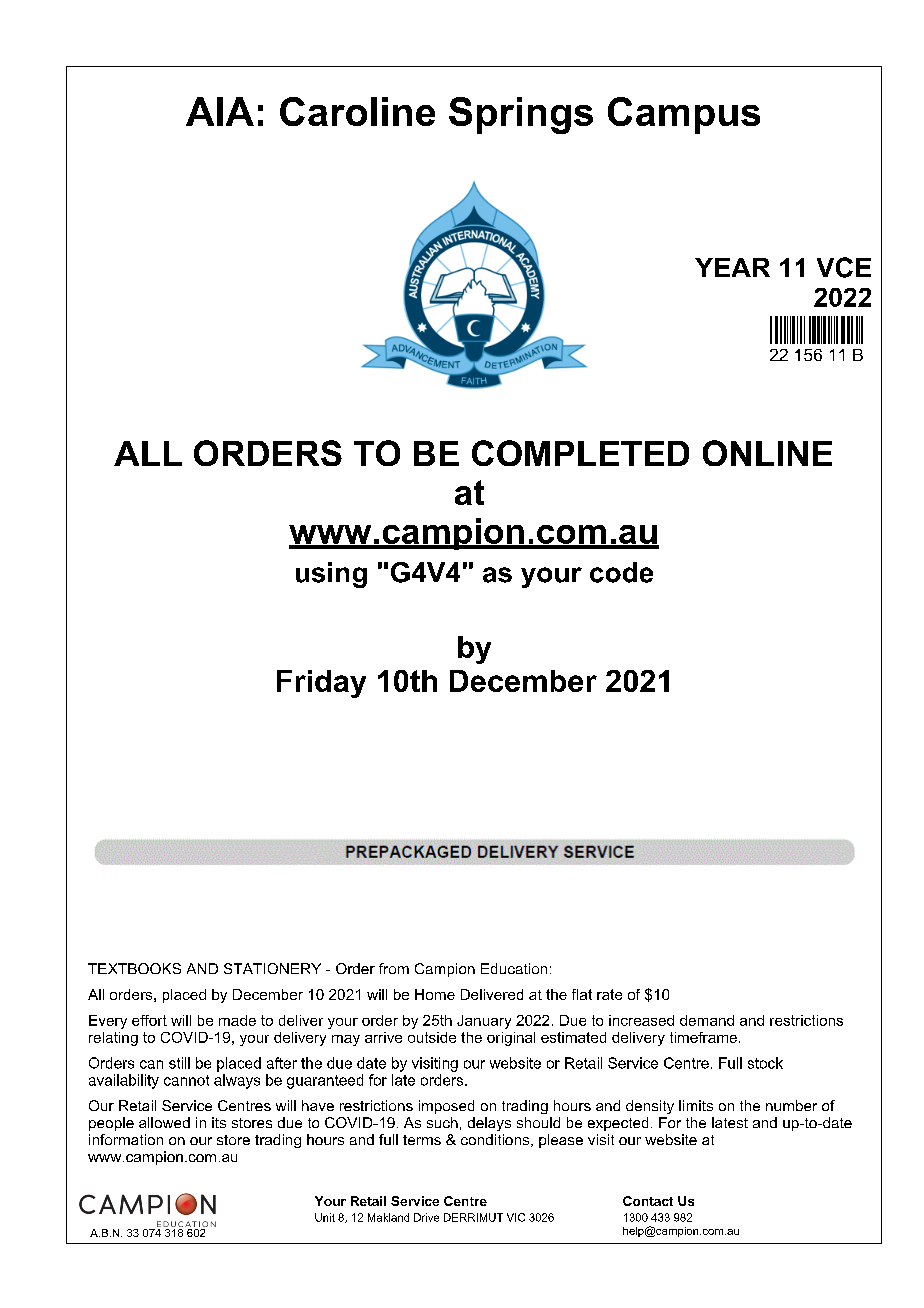  What do you see at coordinates (331, 575) in the image?
I see `using` at bounding box center [331, 575].
